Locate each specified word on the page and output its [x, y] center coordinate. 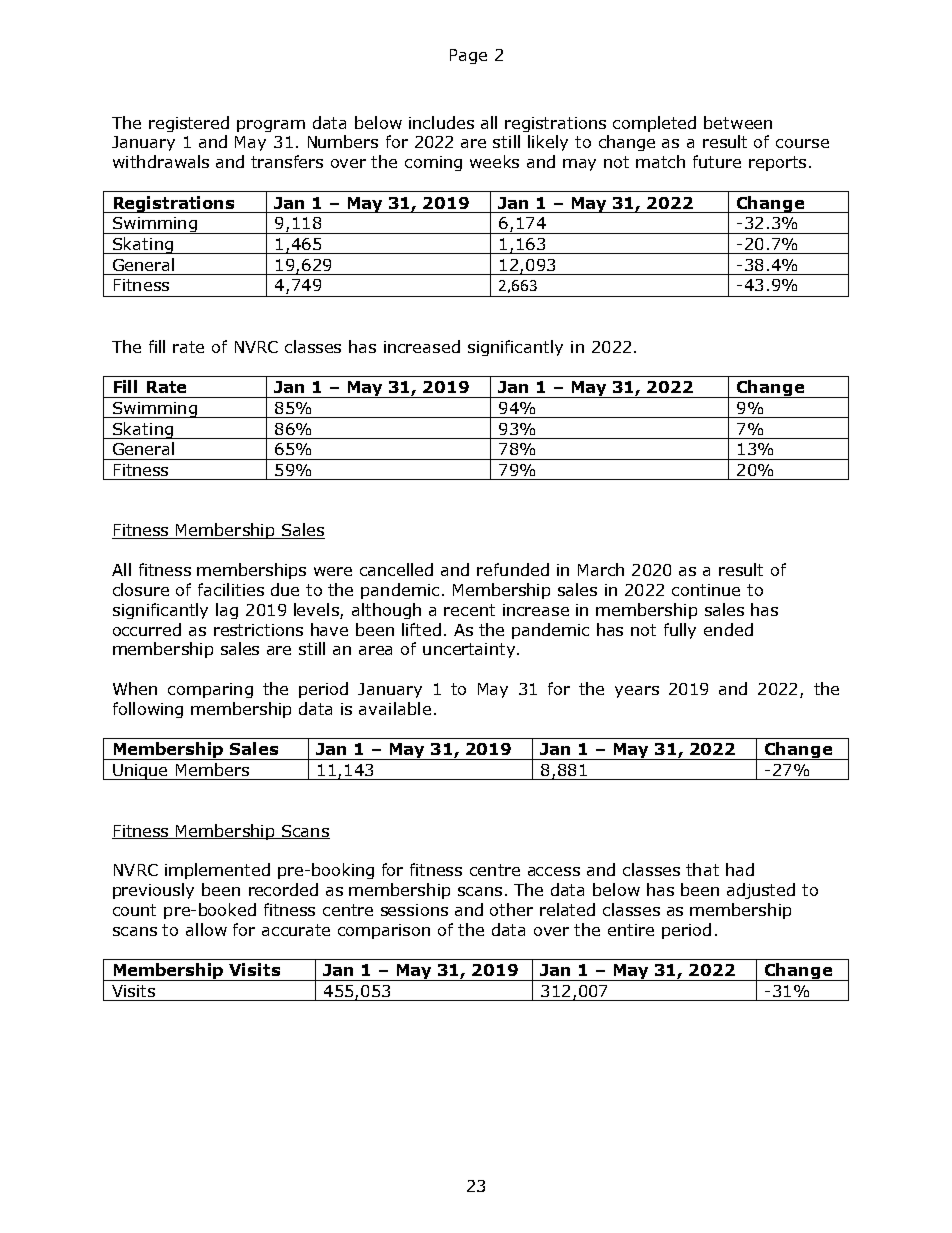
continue [706, 590]
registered [189, 124]
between [738, 122]
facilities [231, 589]
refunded [513, 569]
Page [468, 56]
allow [206, 929]
